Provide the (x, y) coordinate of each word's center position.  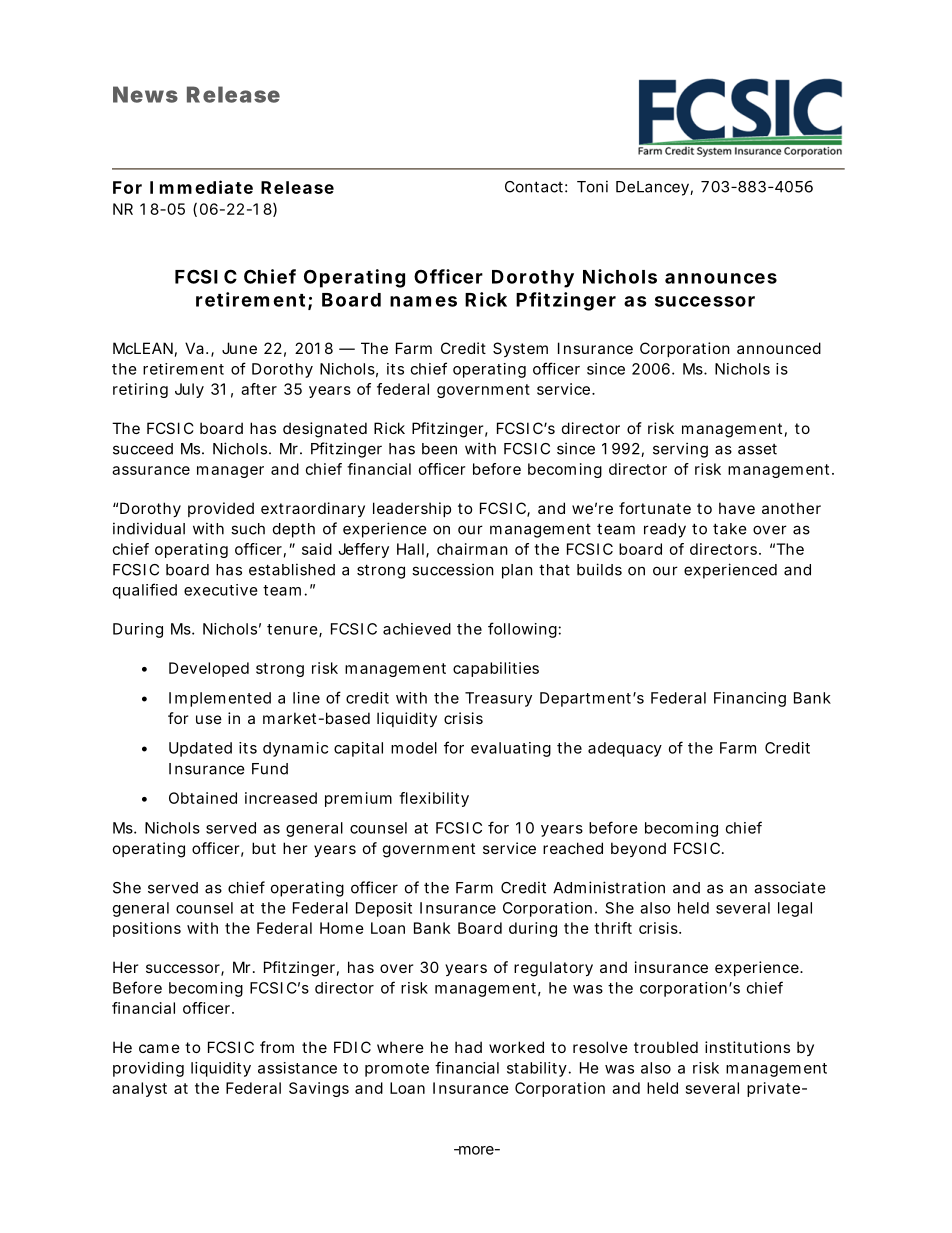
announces (721, 278)
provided (221, 509)
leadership (412, 509)
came (159, 1048)
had (468, 1047)
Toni (592, 186)
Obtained (203, 798)
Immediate (201, 187)
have (737, 508)
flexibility (434, 799)
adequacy (625, 749)
